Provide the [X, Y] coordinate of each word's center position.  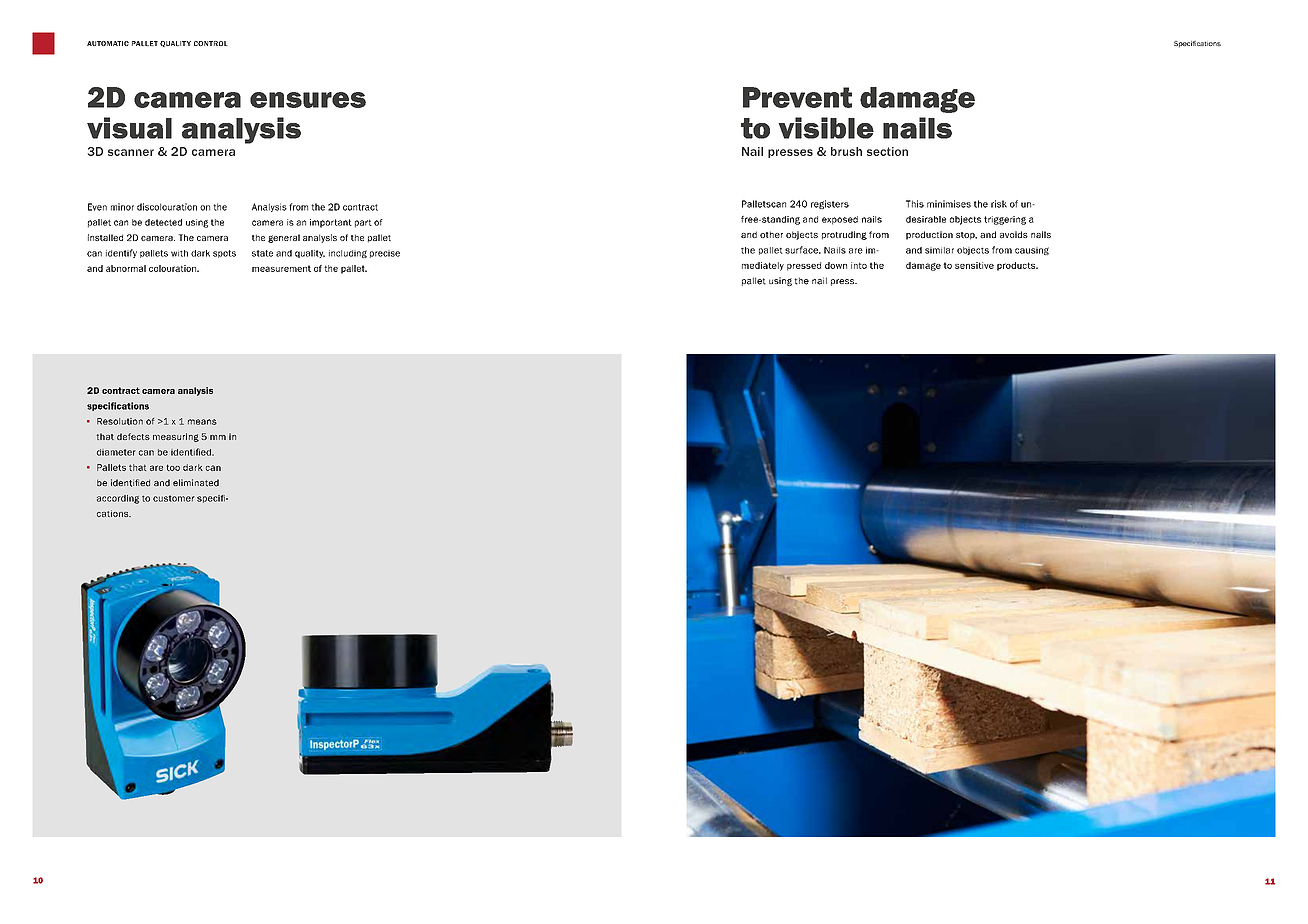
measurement [281, 268]
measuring [176, 437]
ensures [308, 100]
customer [174, 498]
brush [846, 151]
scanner [131, 152]
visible [826, 128]
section [887, 151]
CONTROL [211, 43]
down [836, 265]
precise [385, 254]
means [202, 422]
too [173, 467]
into [859, 265]
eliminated [196, 483]
